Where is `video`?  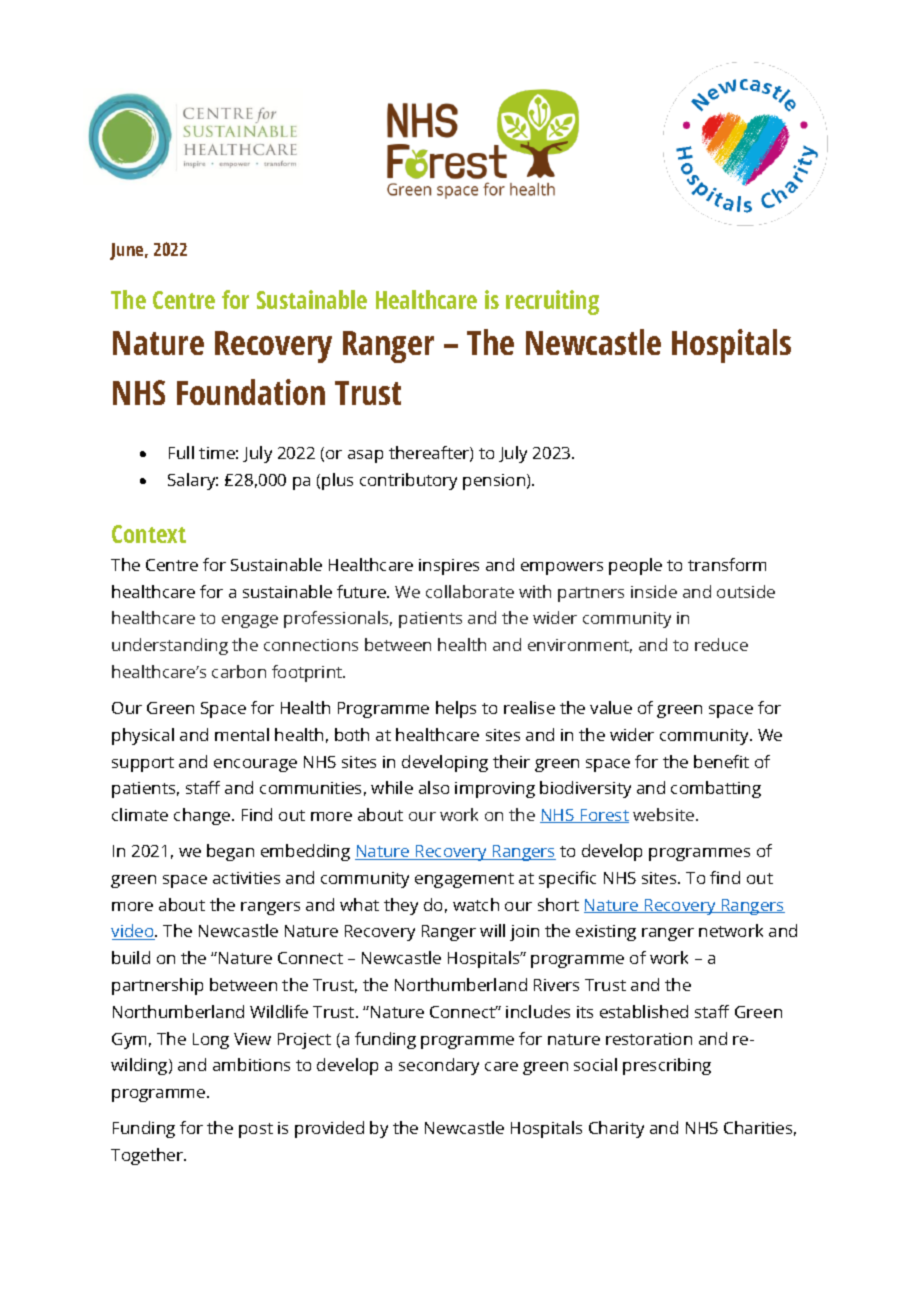
video is located at coordinates (133, 932).
